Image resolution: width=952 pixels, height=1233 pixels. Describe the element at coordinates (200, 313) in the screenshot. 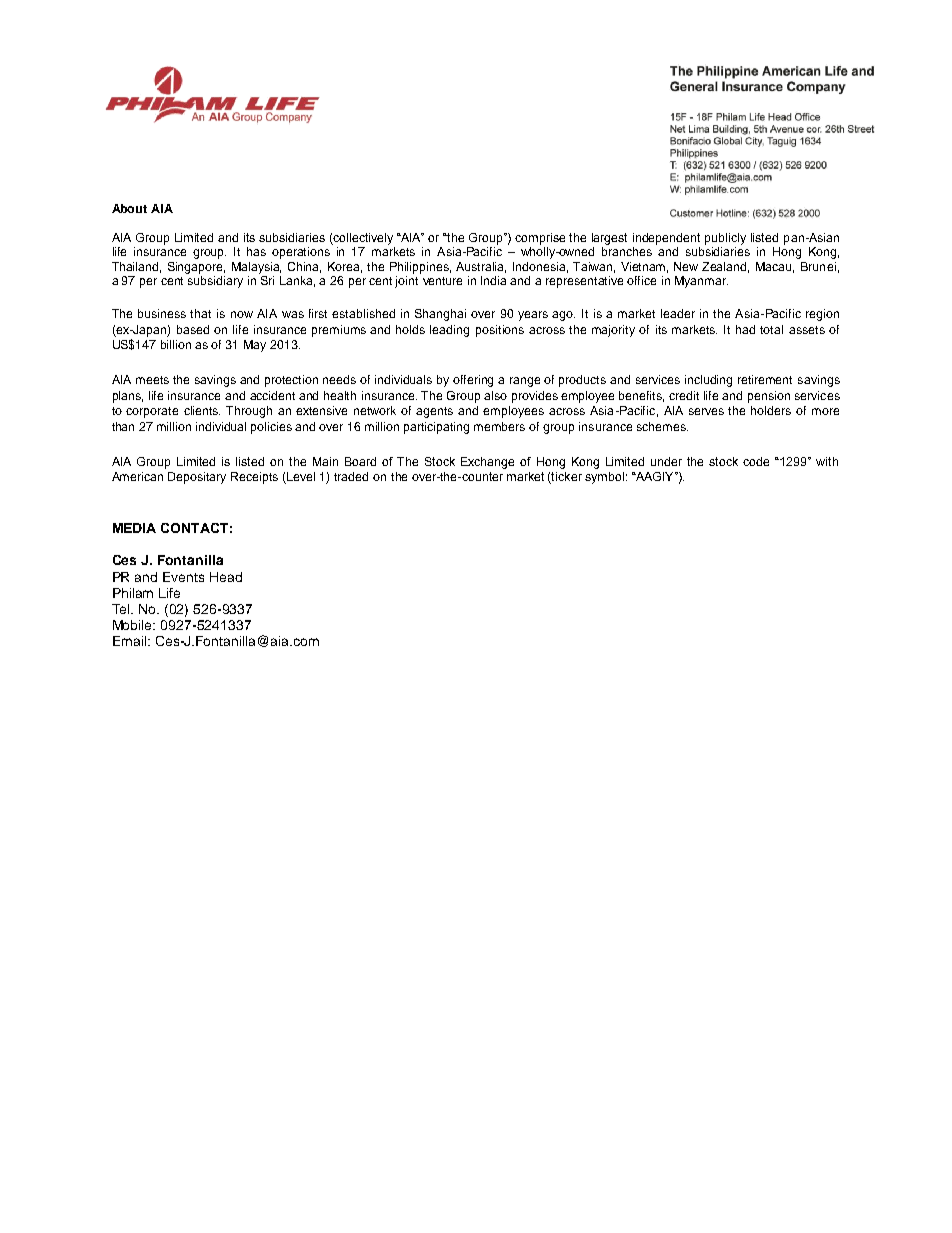

I see `that` at that location.
